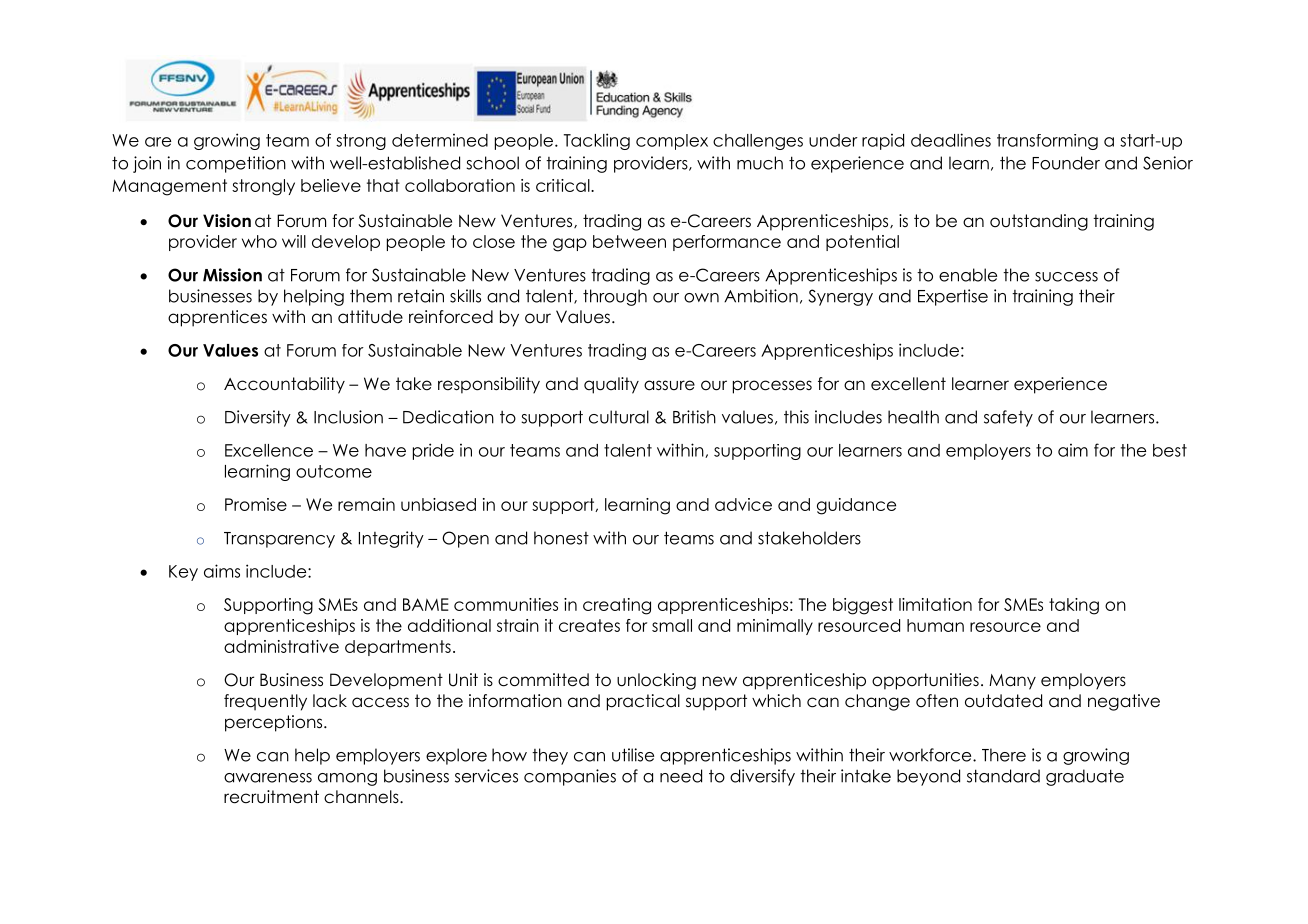  What do you see at coordinates (681, 776) in the screenshot?
I see `need` at bounding box center [681, 776].
